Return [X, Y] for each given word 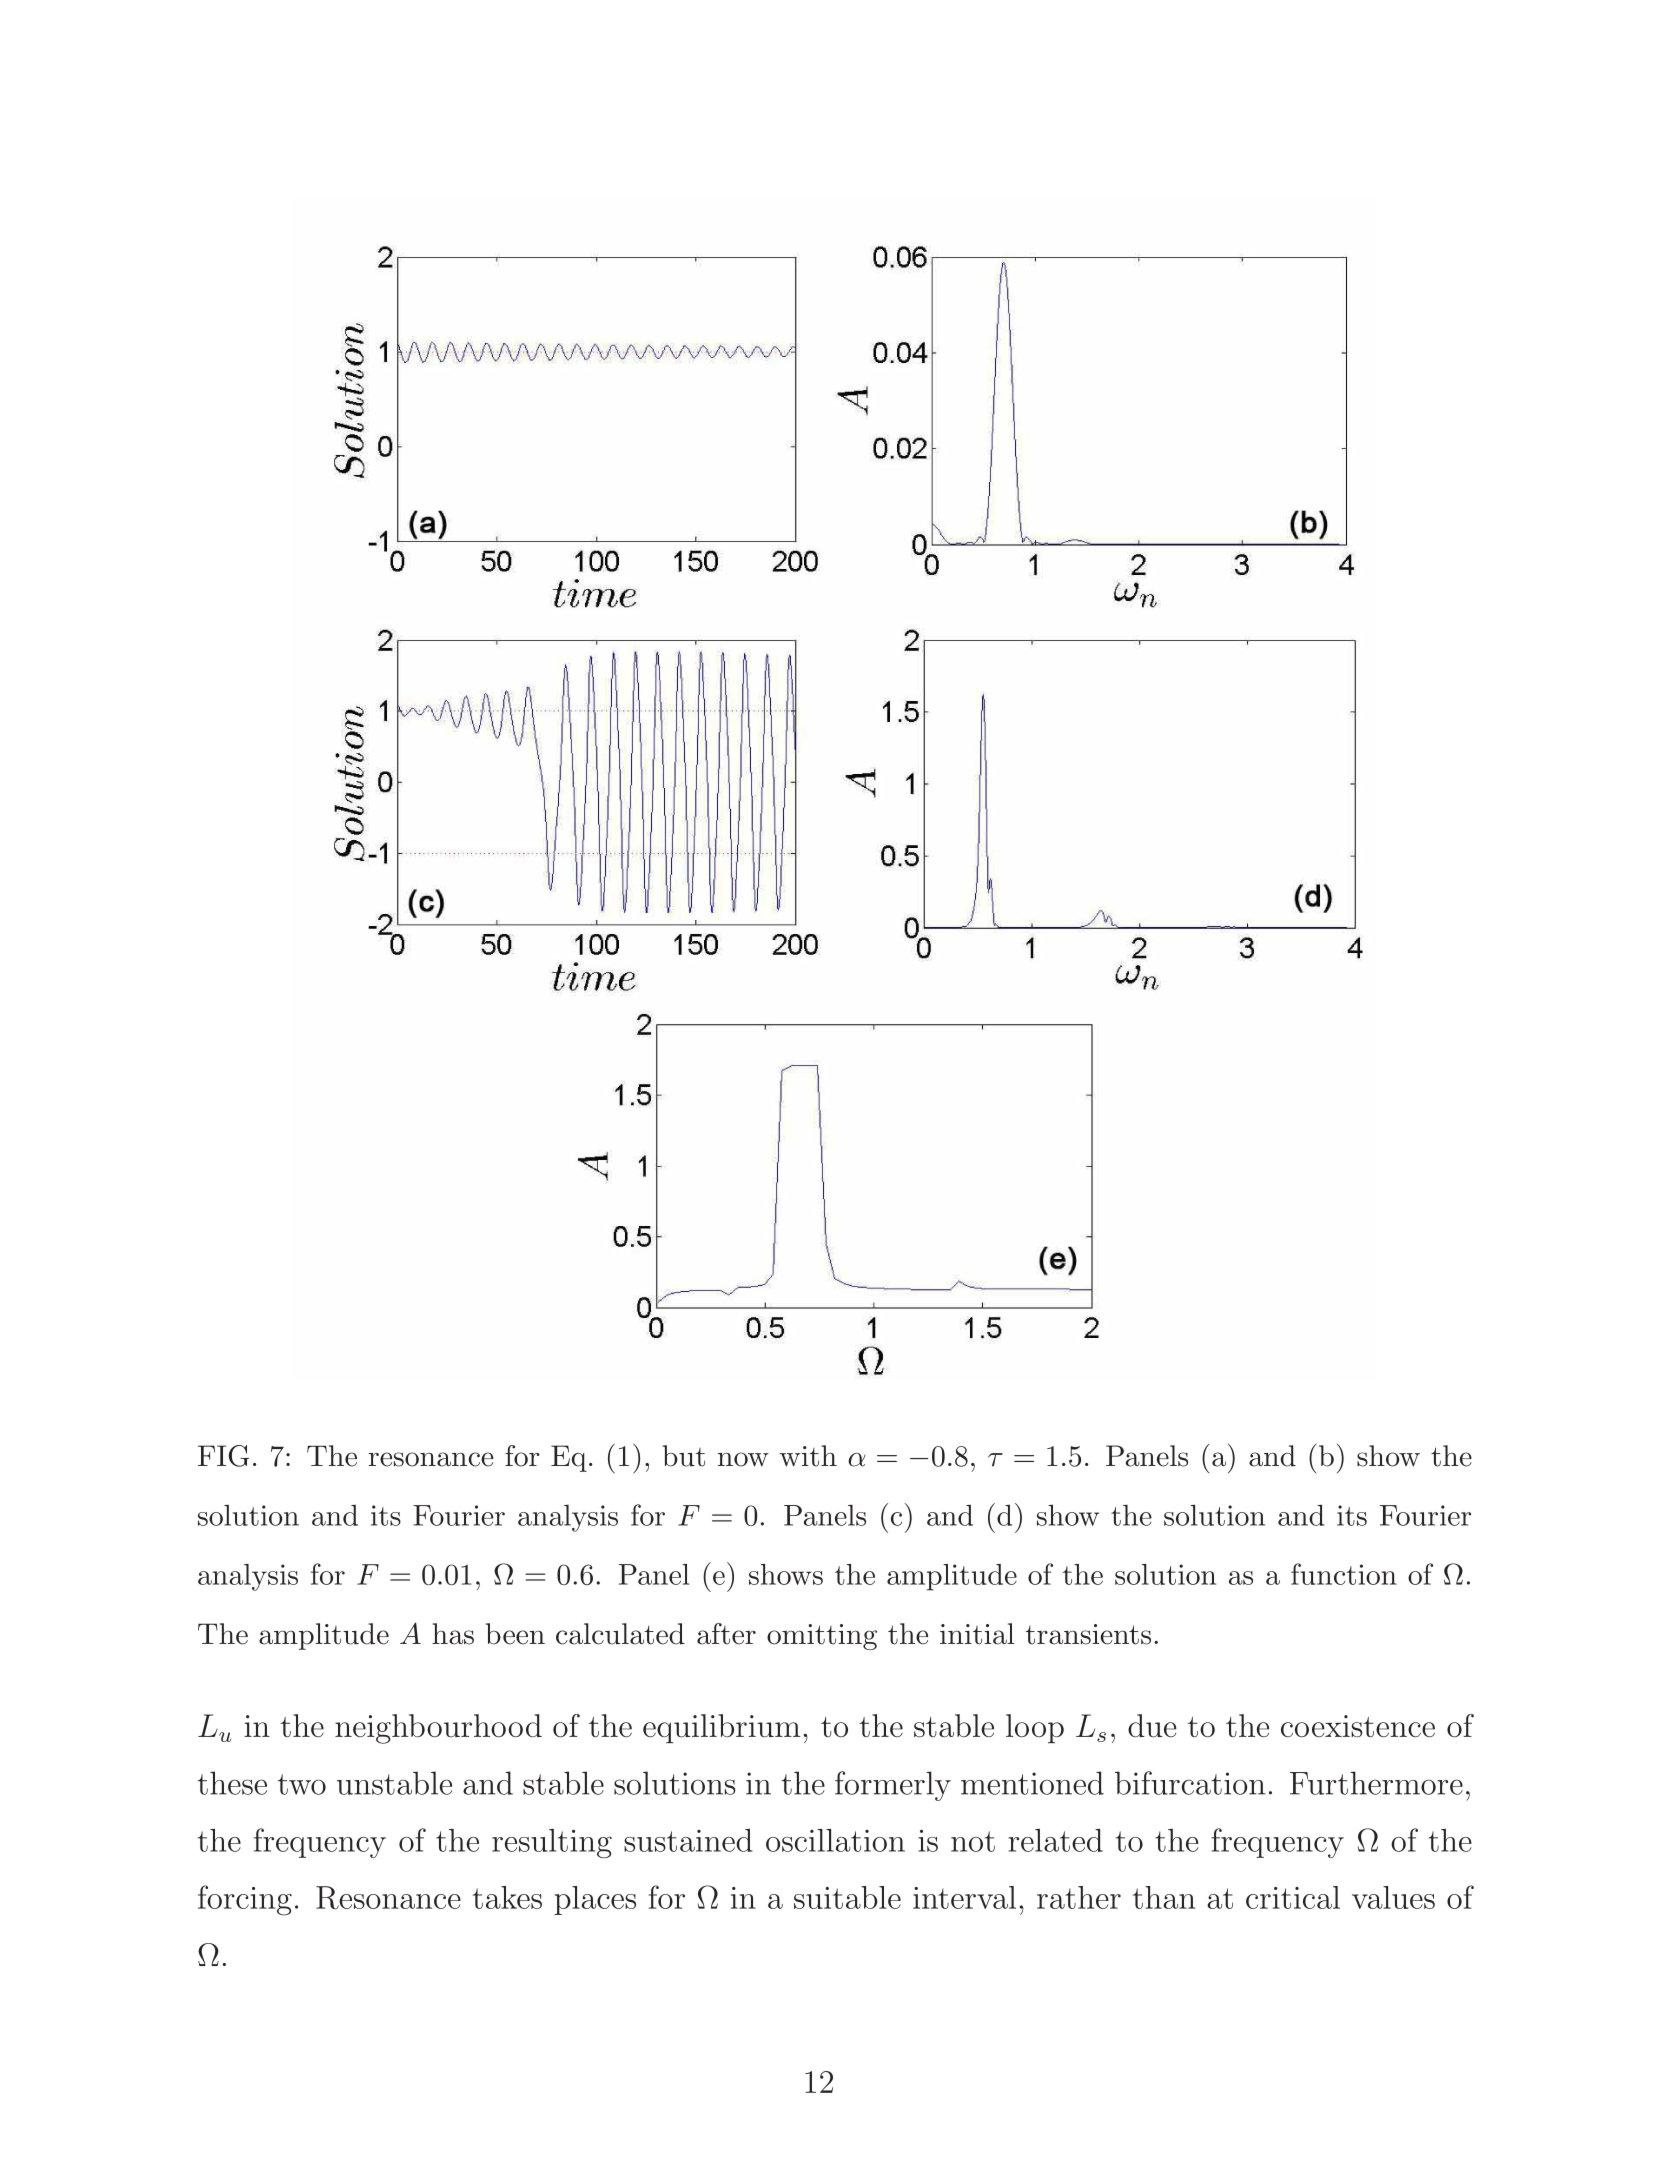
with [808, 1456]
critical [1293, 1897]
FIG [223, 1456]
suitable [847, 1897]
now [743, 1459]
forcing [245, 1900]
